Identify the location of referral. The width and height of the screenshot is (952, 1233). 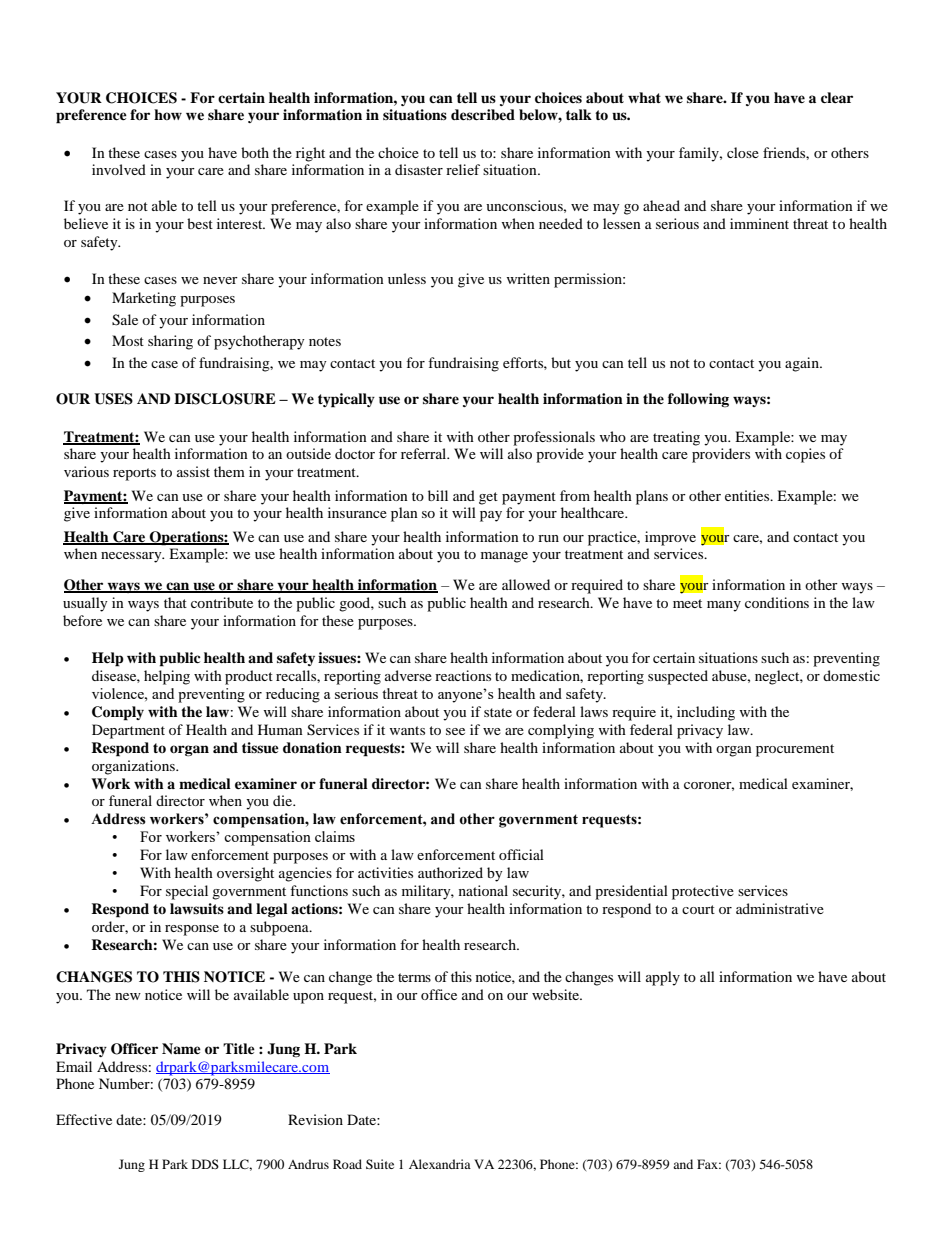
(425, 453).
